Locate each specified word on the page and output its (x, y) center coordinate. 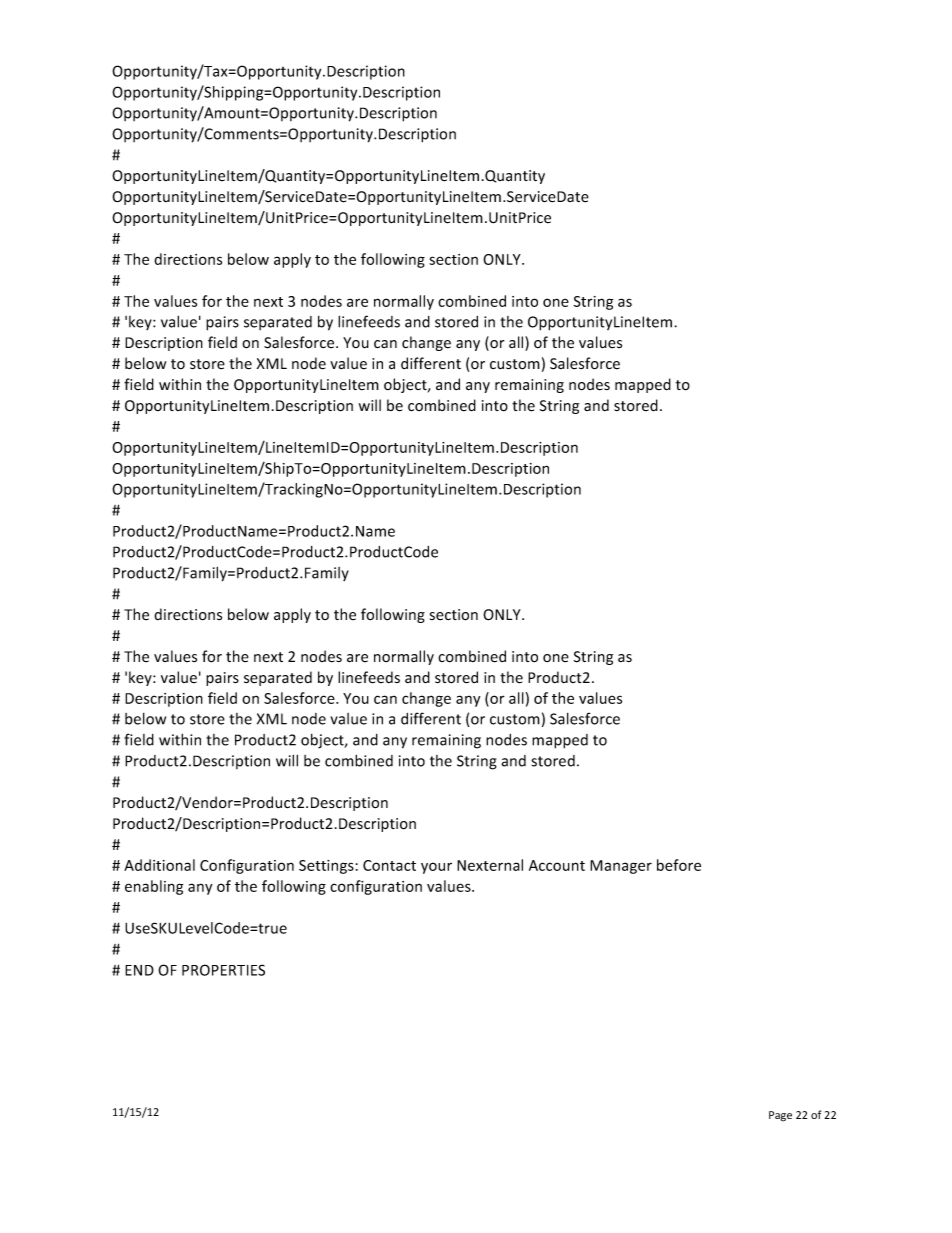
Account (557, 865)
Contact (389, 865)
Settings (326, 867)
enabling (154, 887)
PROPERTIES (223, 970)
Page (780, 1116)
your (436, 868)
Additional (159, 865)
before (679, 865)
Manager (621, 867)
